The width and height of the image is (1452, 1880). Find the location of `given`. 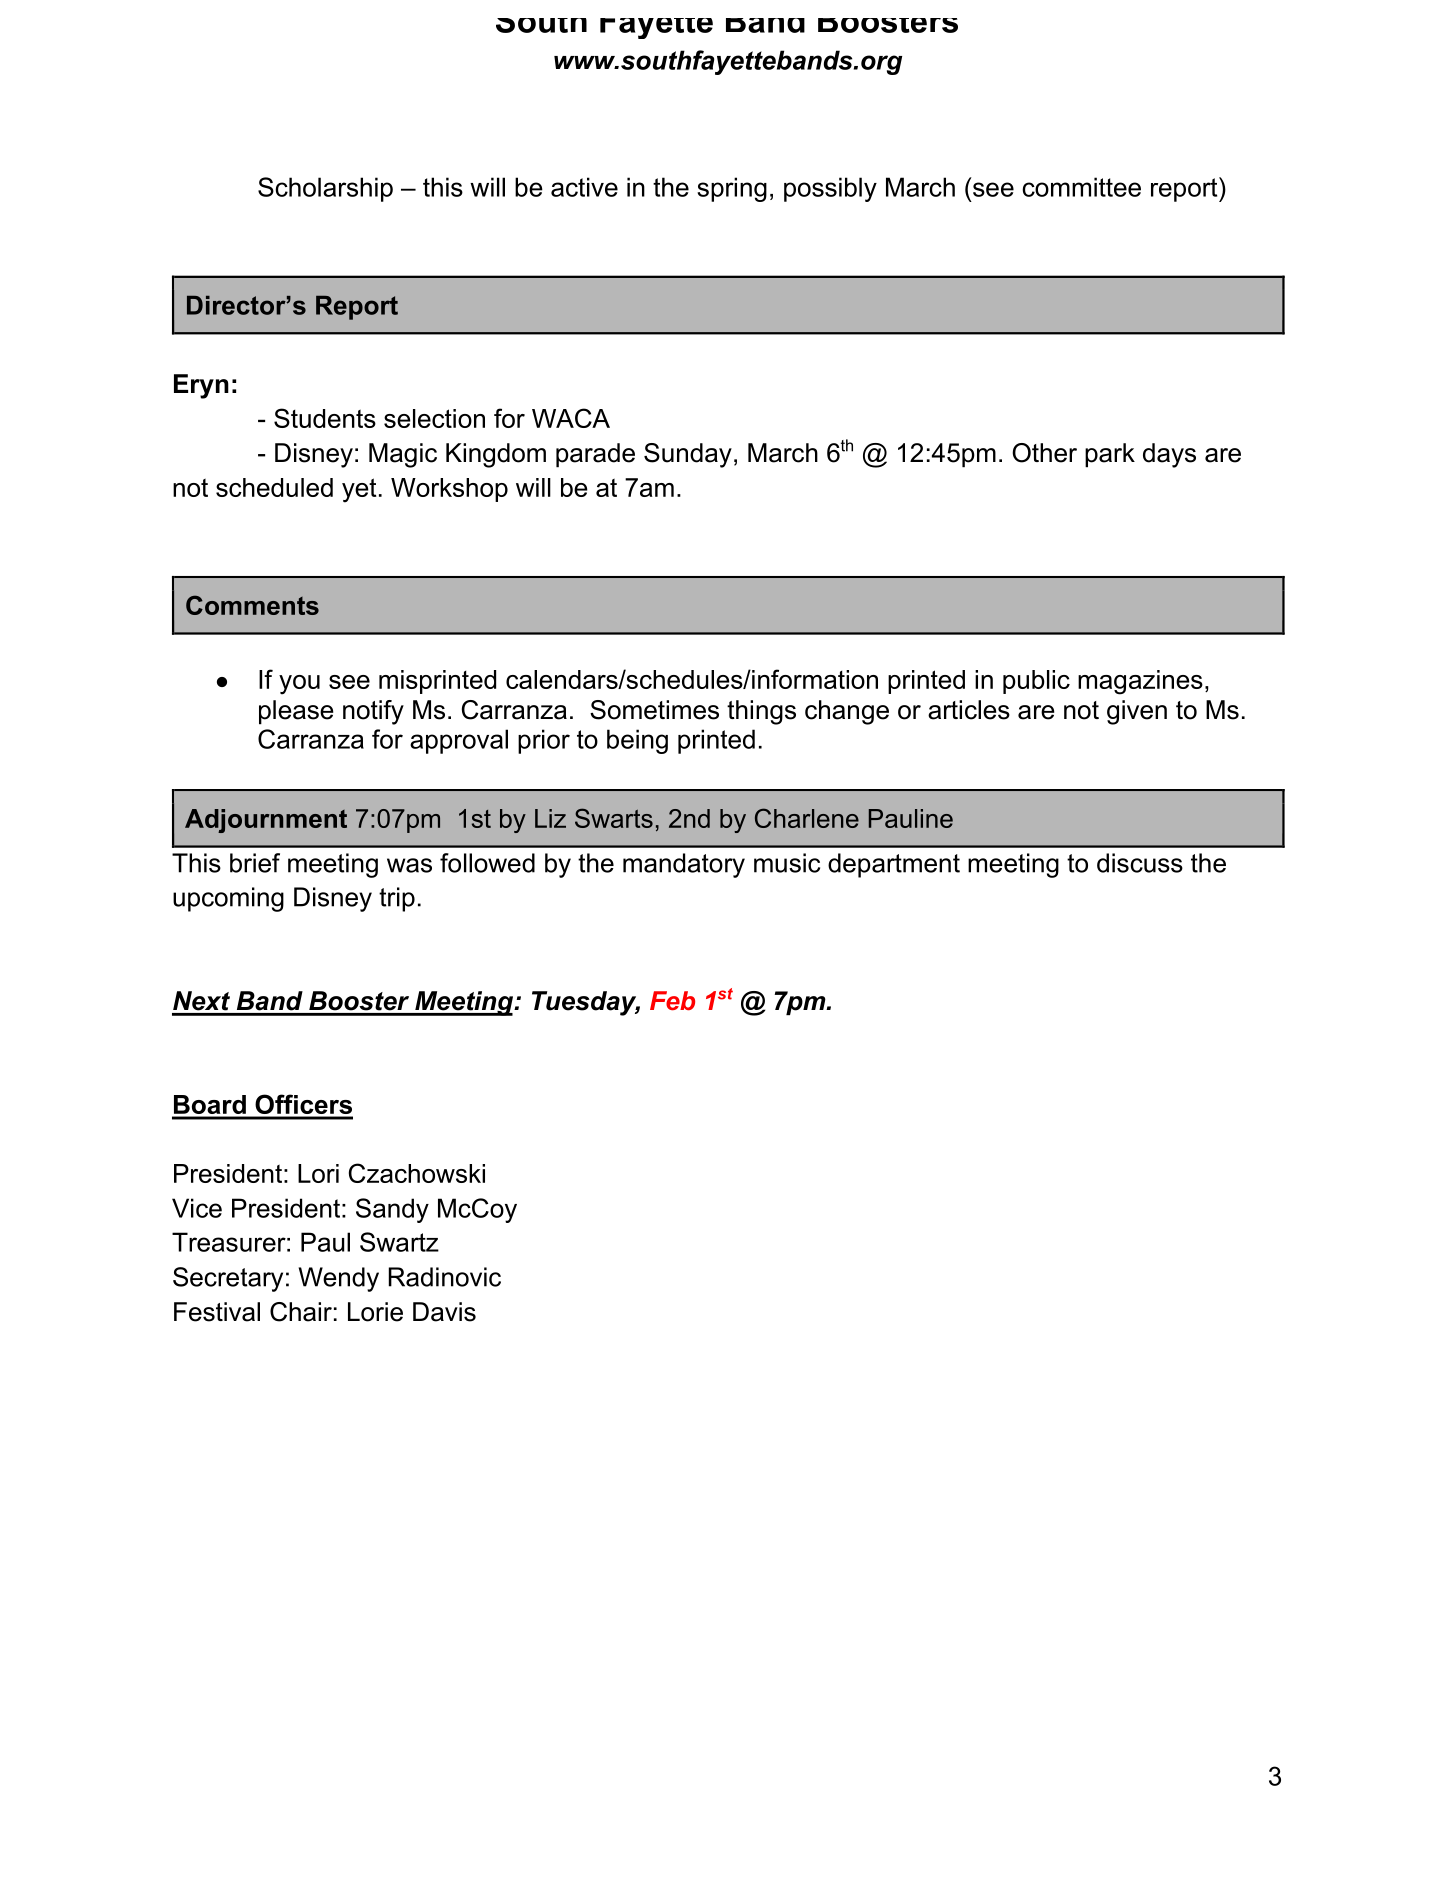

given is located at coordinates (1137, 712).
